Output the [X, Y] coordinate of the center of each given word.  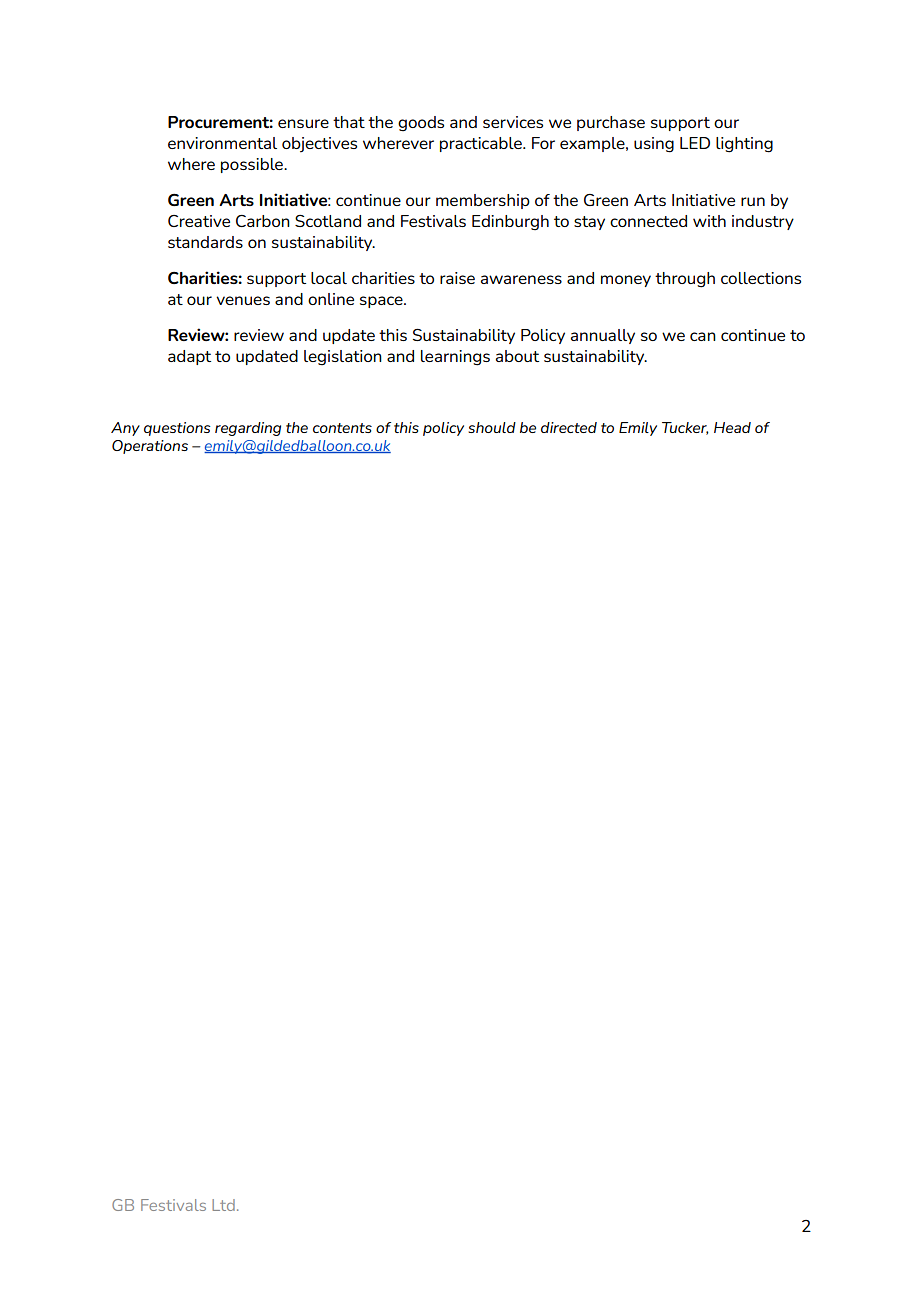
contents [342, 428]
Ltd [223, 1205]
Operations [150, 447]
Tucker [685, 428]
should [492, 427]
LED [695, 143]
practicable [482, 144]
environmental [222, 143]
